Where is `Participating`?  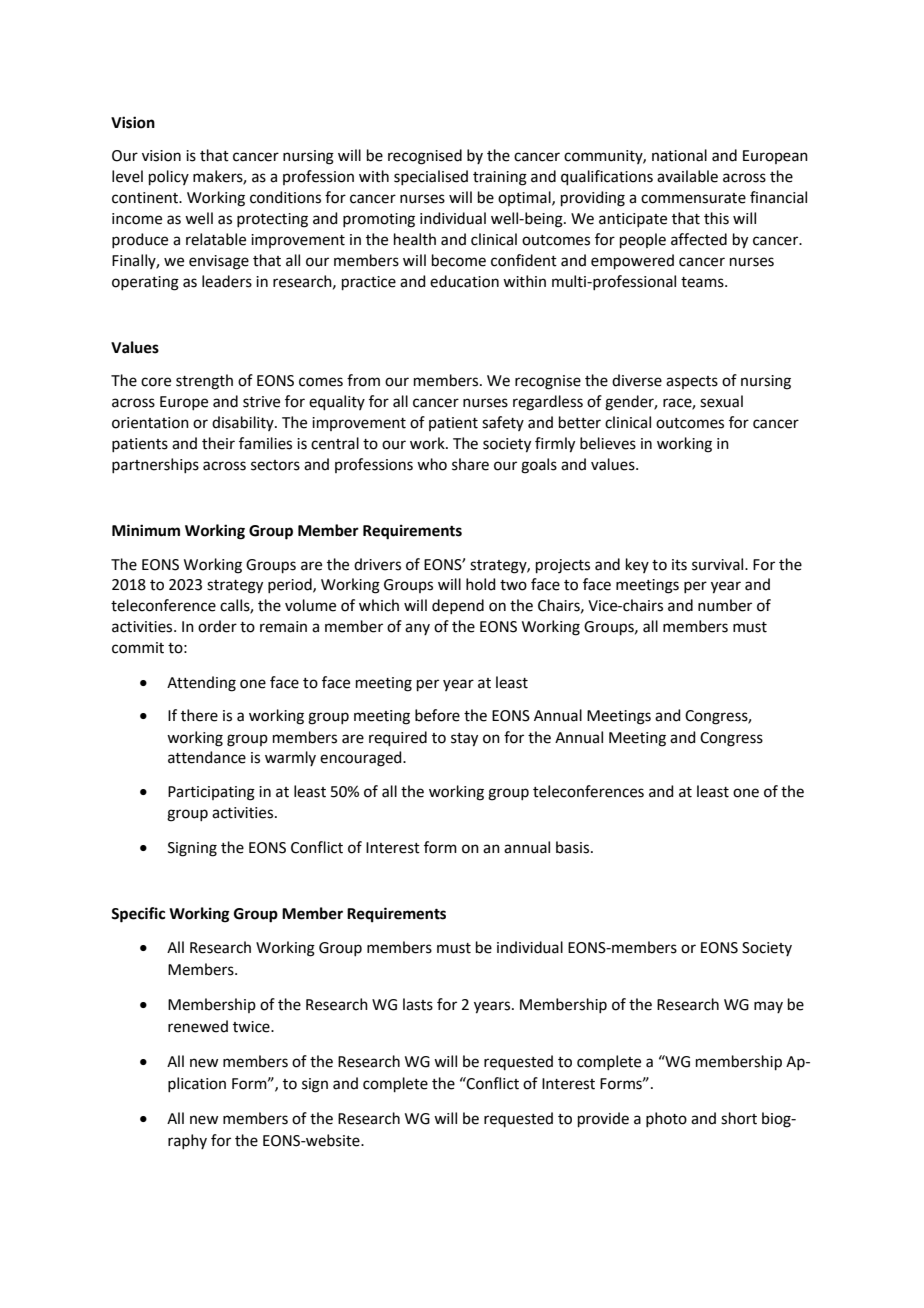 Participating is located at coordinates (211, 793).
